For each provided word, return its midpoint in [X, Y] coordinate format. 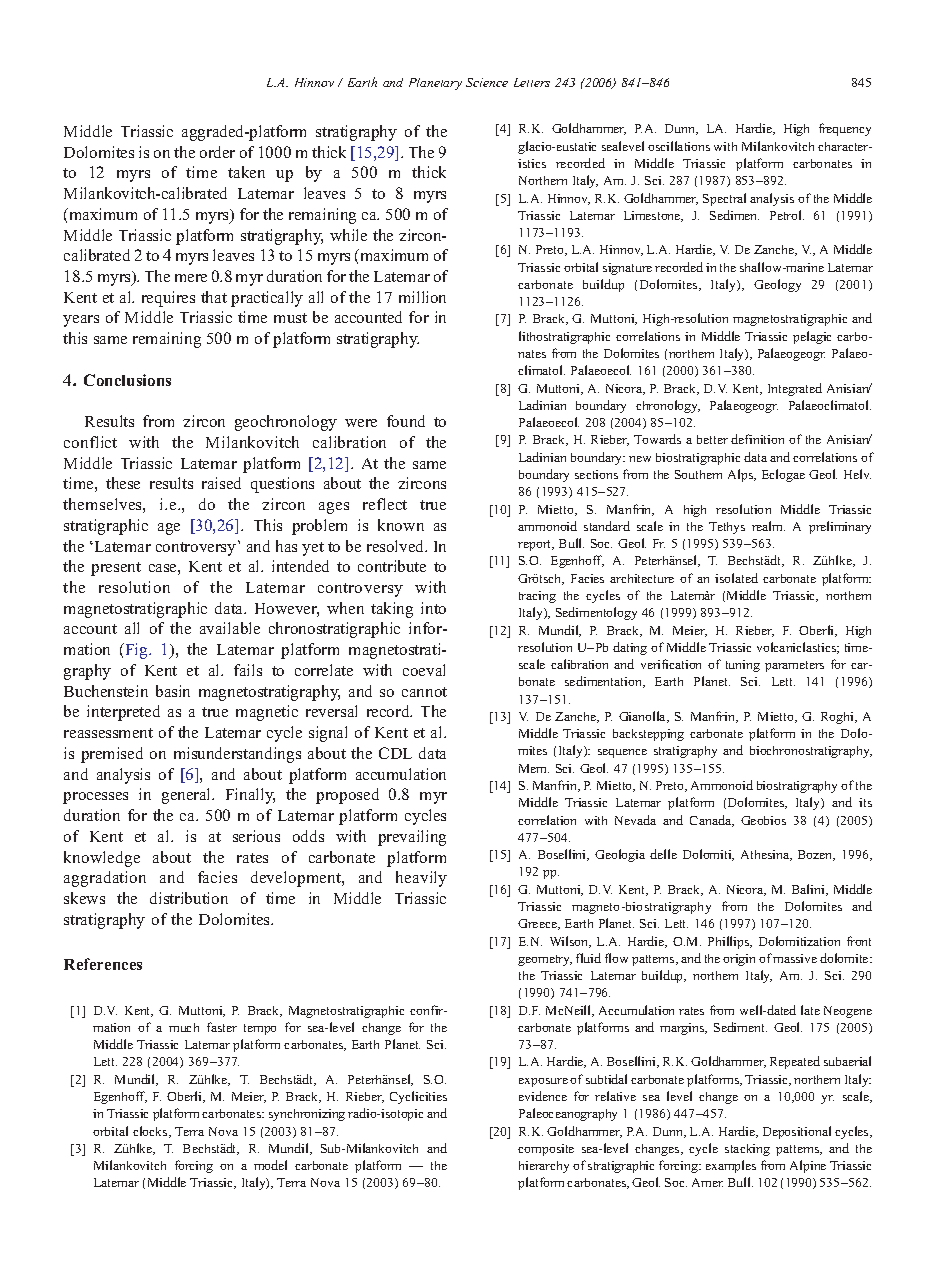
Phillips [730, 942]
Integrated [795, 389]
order [217, 152]
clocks [151, 1132]
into [433, 608]
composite [546, 1150]
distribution [189, 898]
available [230, 628]
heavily [421, 879]
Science [487, 82]
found [406, 421]
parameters [794, 666]
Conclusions [127, 380]
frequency [845, 129]
